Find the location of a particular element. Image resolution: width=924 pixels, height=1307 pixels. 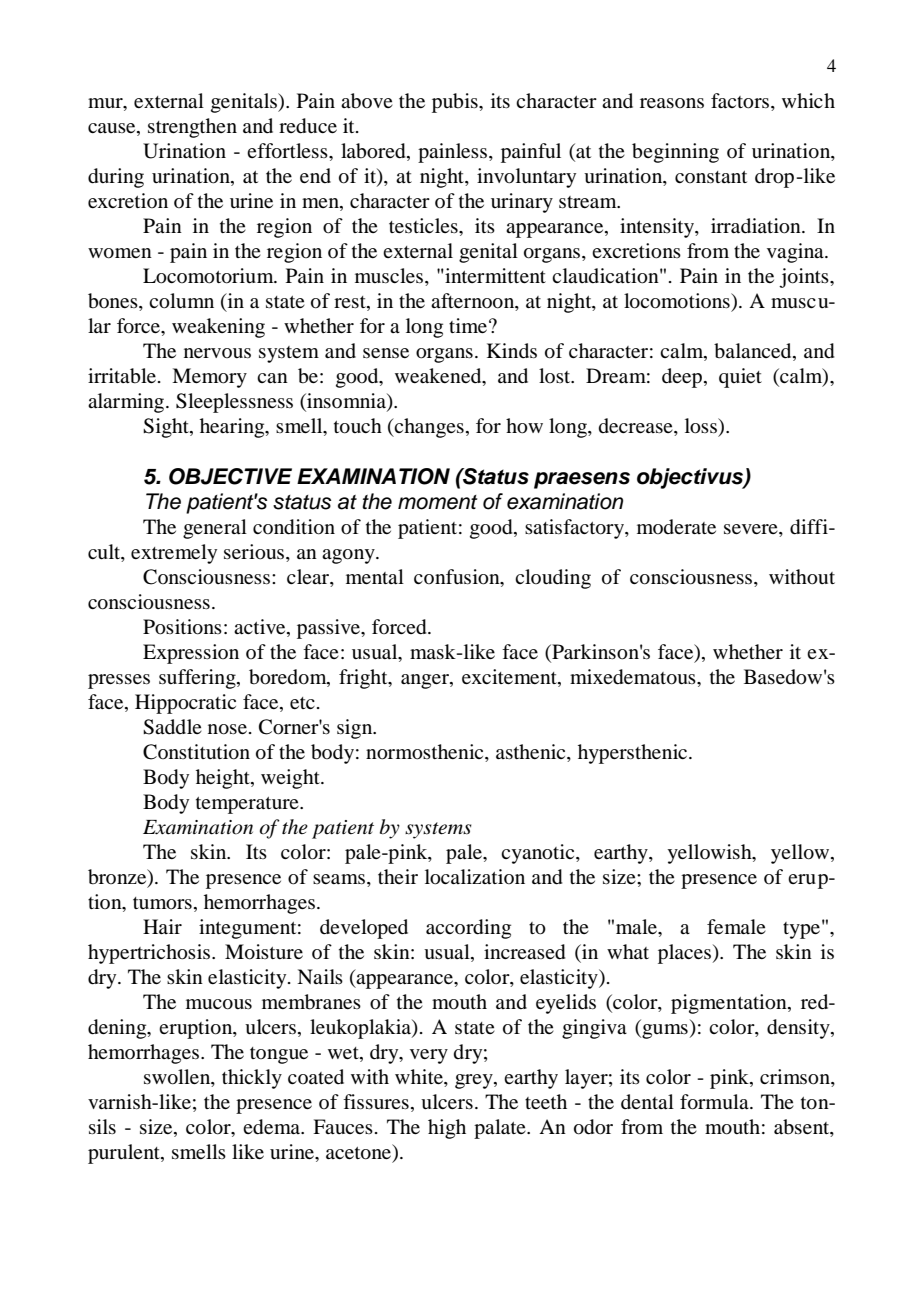

pubis is located at coordinates (456, 103).
